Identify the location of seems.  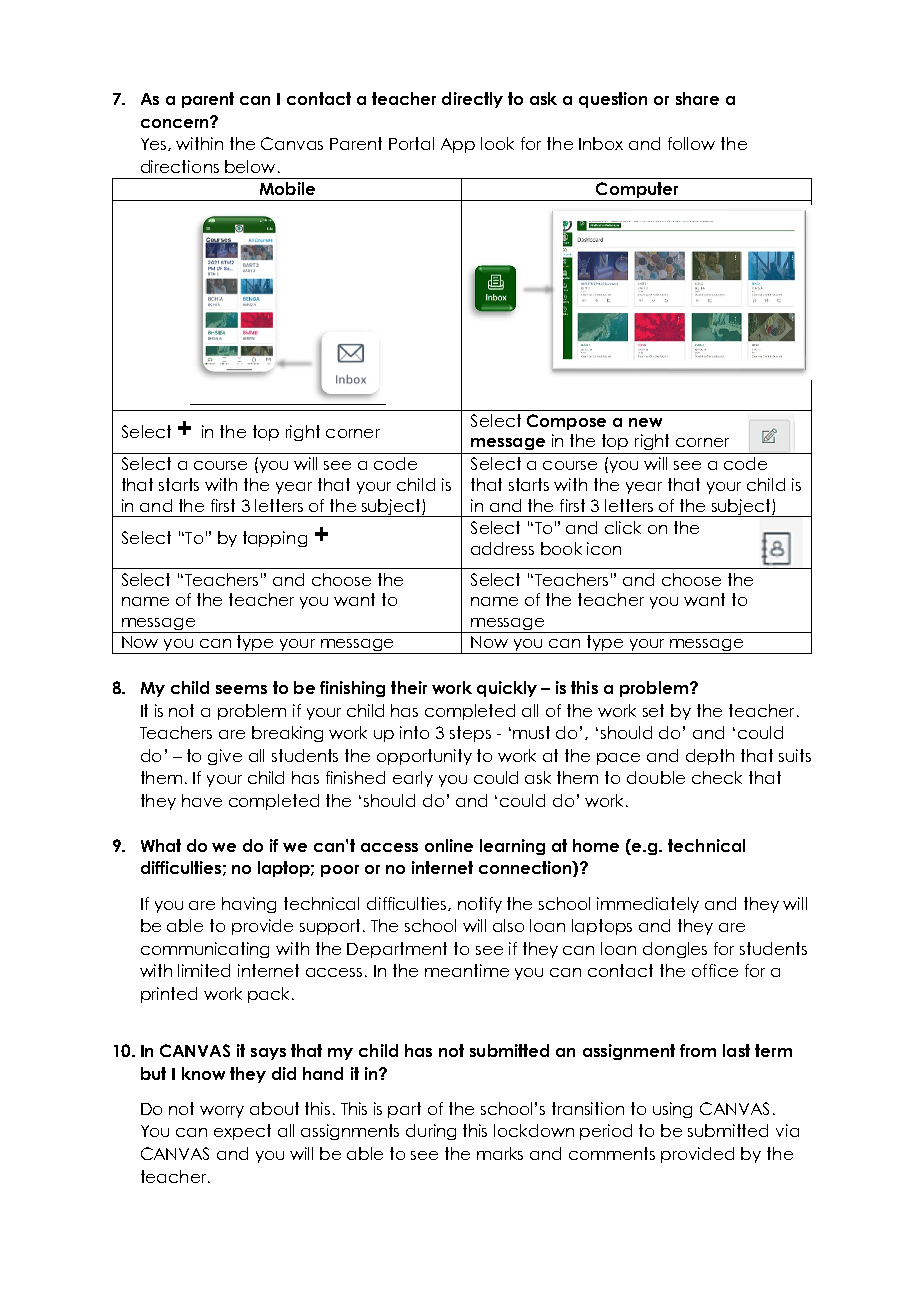
(241, 689).
